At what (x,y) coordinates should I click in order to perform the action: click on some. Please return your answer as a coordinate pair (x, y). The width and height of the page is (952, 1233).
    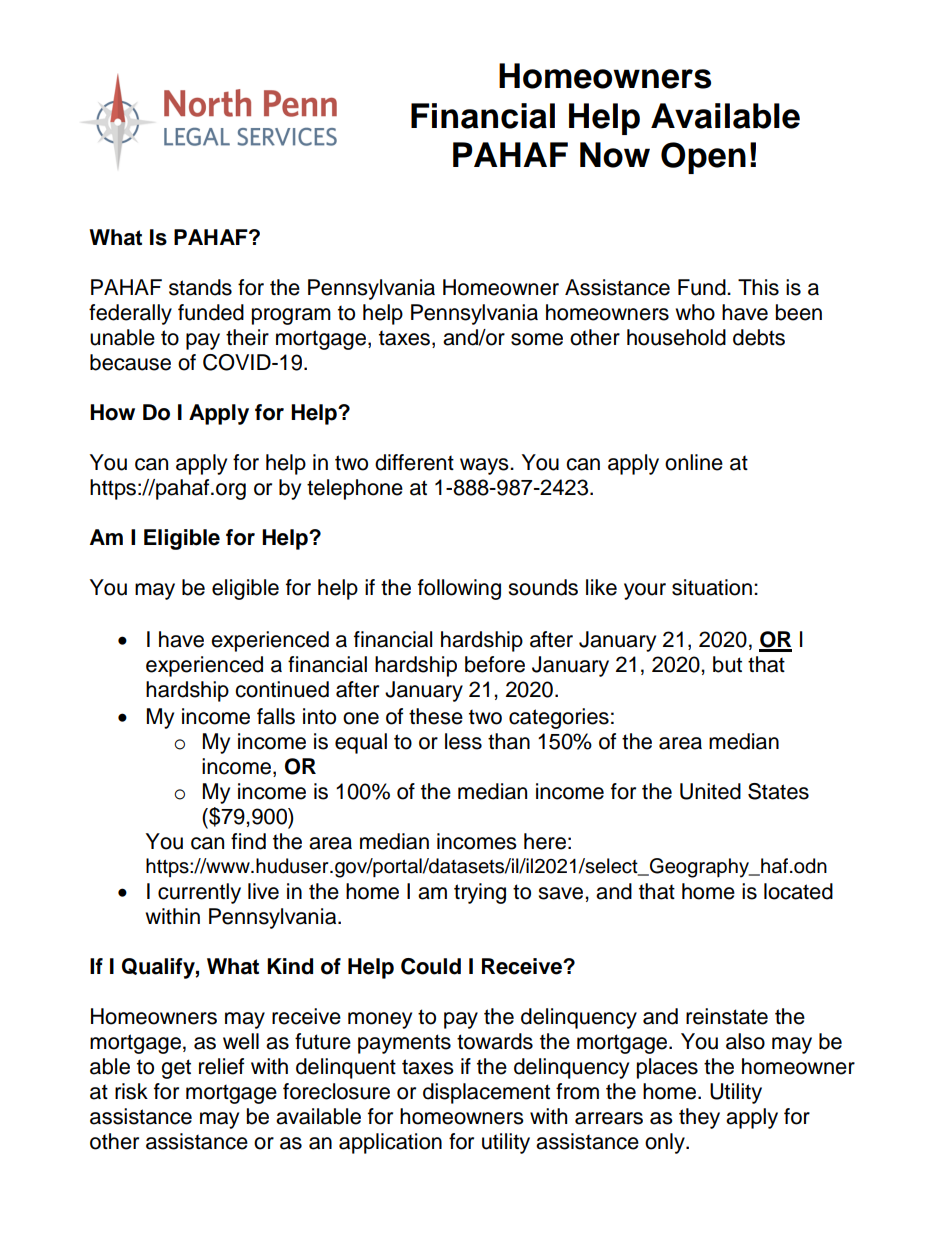
    Looking at the image, I should click on (537, 339).
